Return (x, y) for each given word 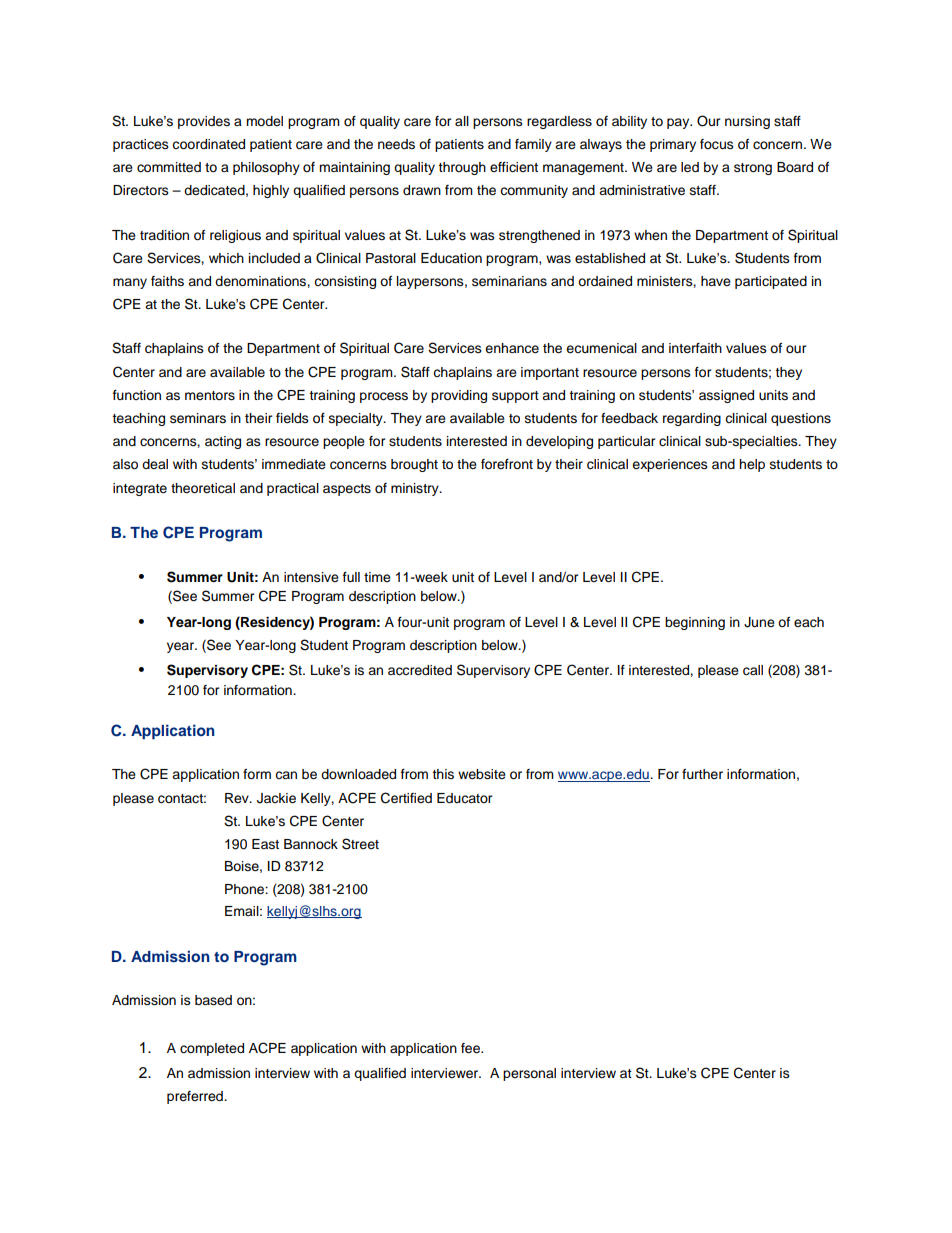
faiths (167, 281)
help (752, 465)
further (702, 774)
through (462, 168)
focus (717, 144)
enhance (512, 348)
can (286, 775)
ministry (416, 489)
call (753, 670)
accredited (420, 670)
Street (360, 844)
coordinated (208, 144)
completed (212, 1049)
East (265, 844)
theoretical (203, 488)
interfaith (695, 348)
